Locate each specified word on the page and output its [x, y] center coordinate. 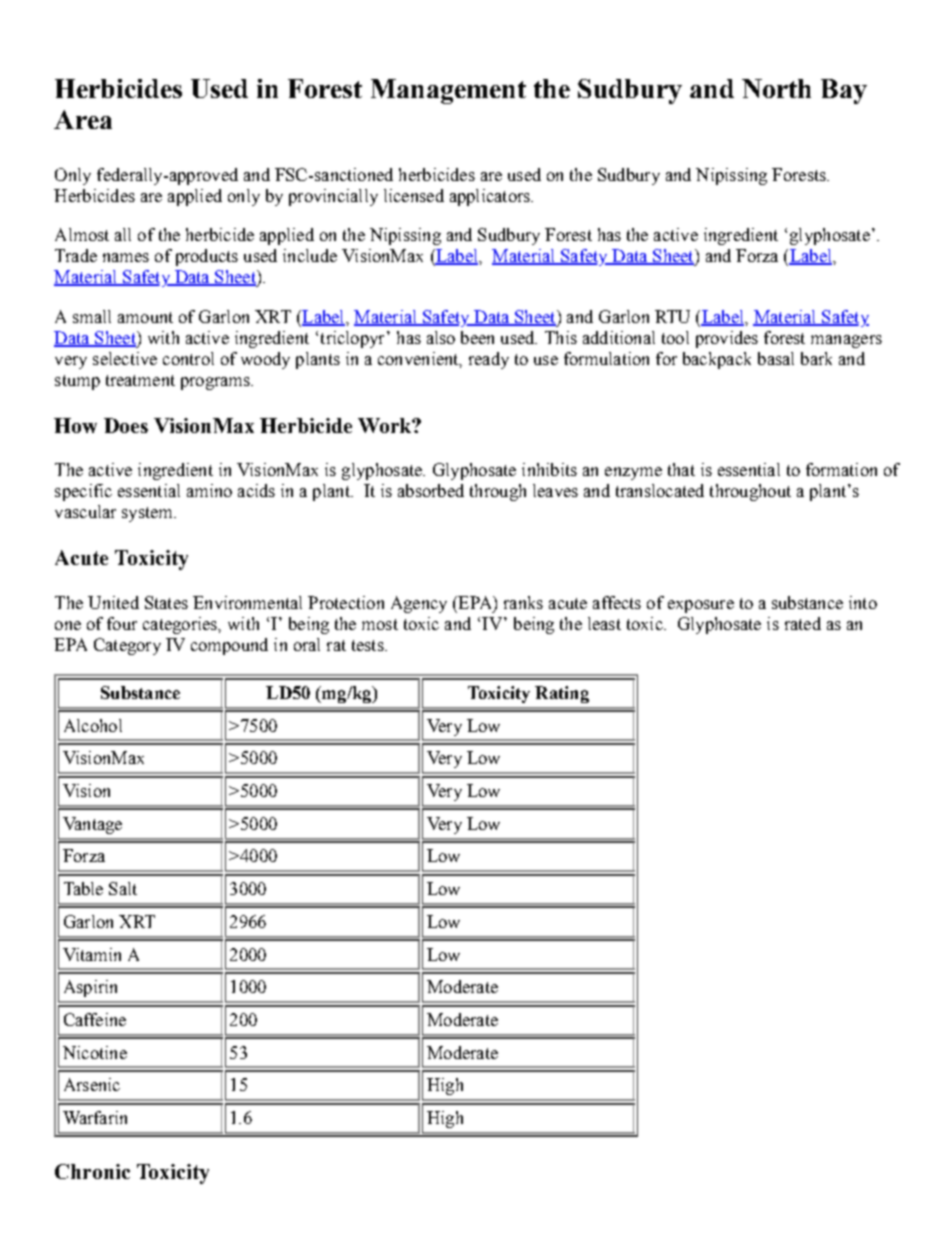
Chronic [92, 1171]
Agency [419, 604]
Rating [562, 694]
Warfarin [95, 1117]
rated [803, 623]
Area [83, 119]
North [776, 88]
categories [181, 625]
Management [448, 91]
